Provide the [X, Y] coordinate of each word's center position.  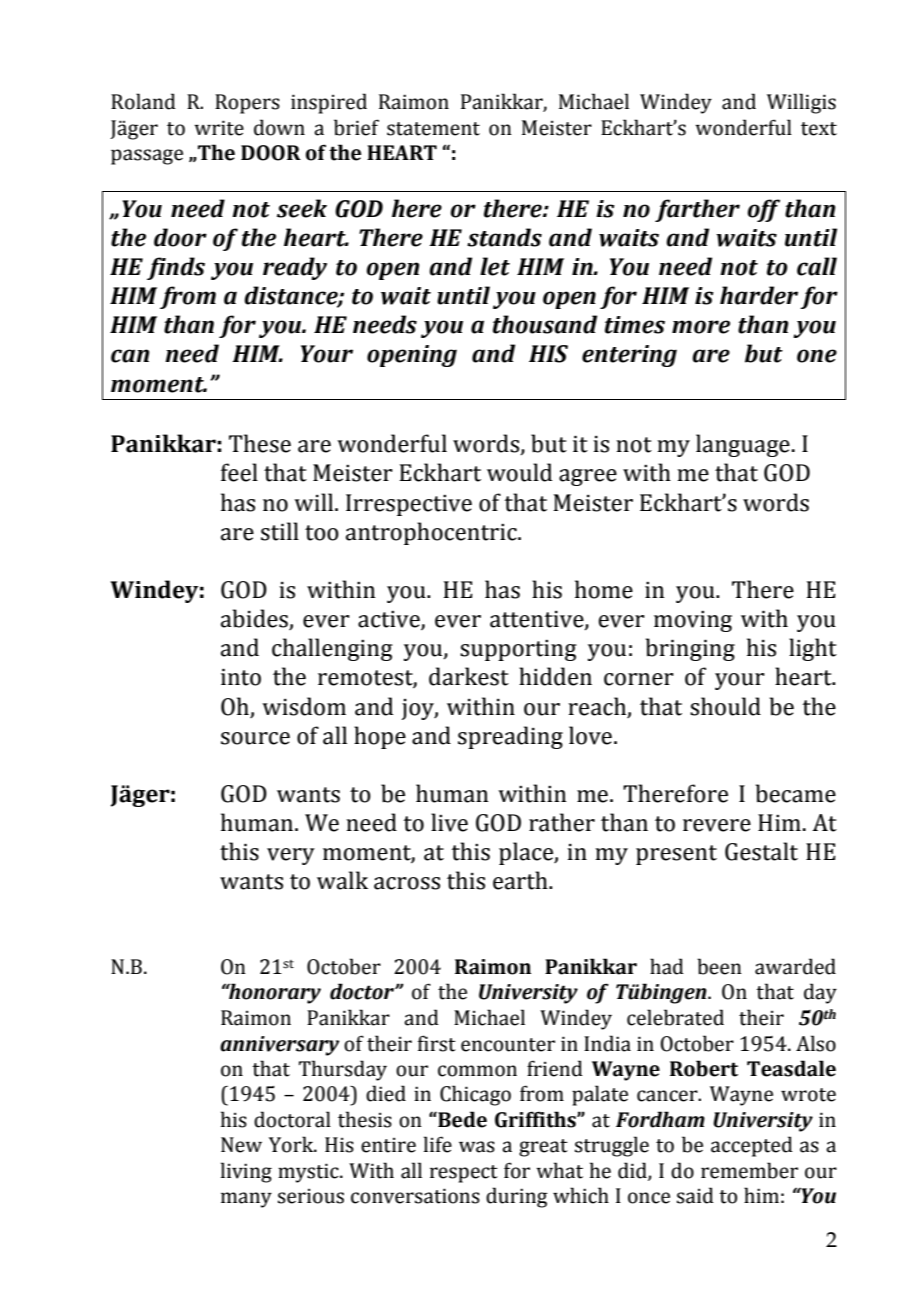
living [246, 1172]
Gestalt [761, 851]
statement [433, 129]
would [519, 472]
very [291, 856]
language [743, 445]
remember [749, 1170]
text [819, 129]
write [219, 128]
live [449, 822]
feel [239, 472]
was [477, 1147]
